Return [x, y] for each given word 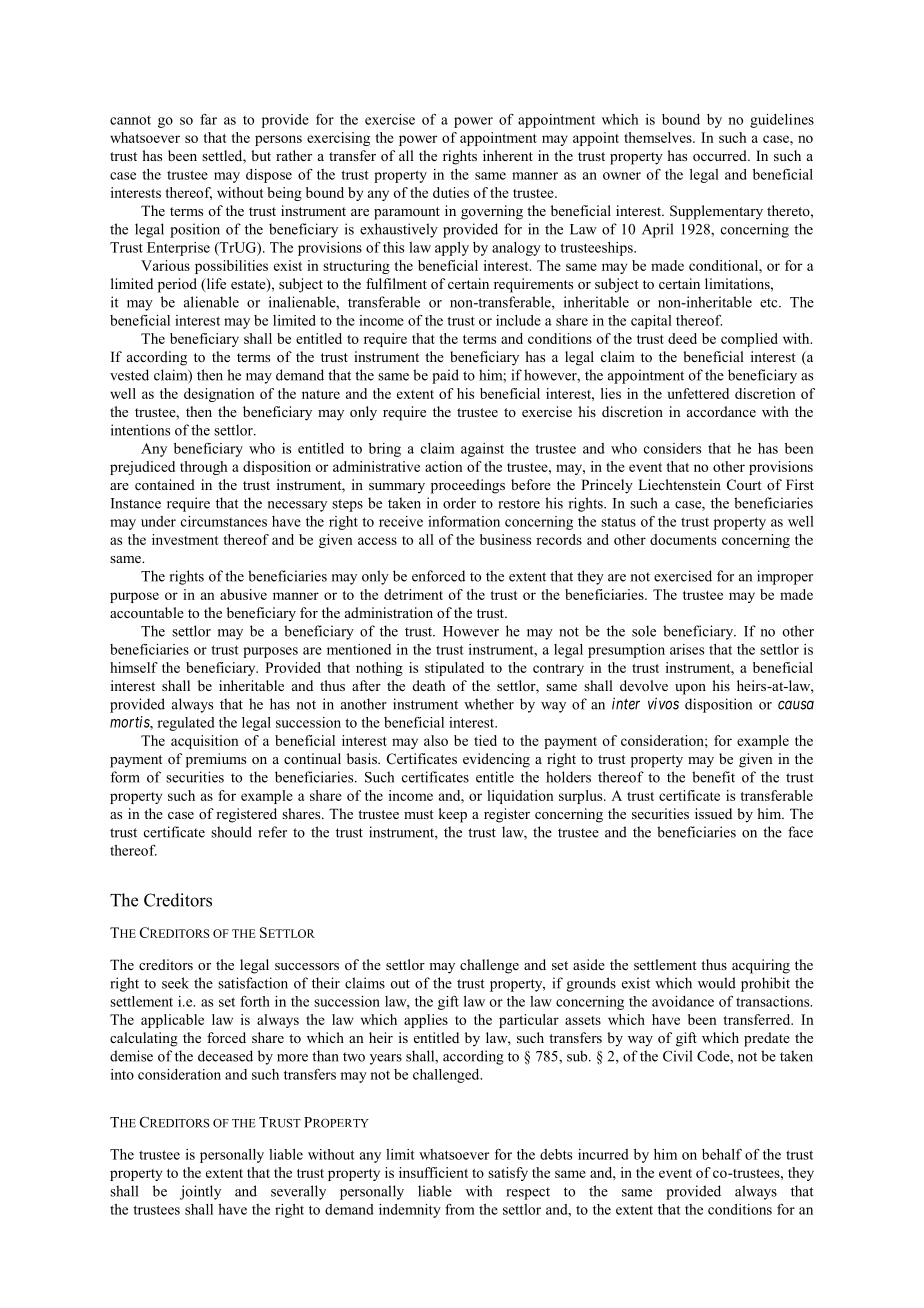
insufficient [433, 1172]
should [231, 832]
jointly [200, 1192]
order [459, 503]
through [203, 468]
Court [744, 485]
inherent [508, 155]
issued [713, 813]
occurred [721, 155]
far [208, 119]
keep [453, 815]
